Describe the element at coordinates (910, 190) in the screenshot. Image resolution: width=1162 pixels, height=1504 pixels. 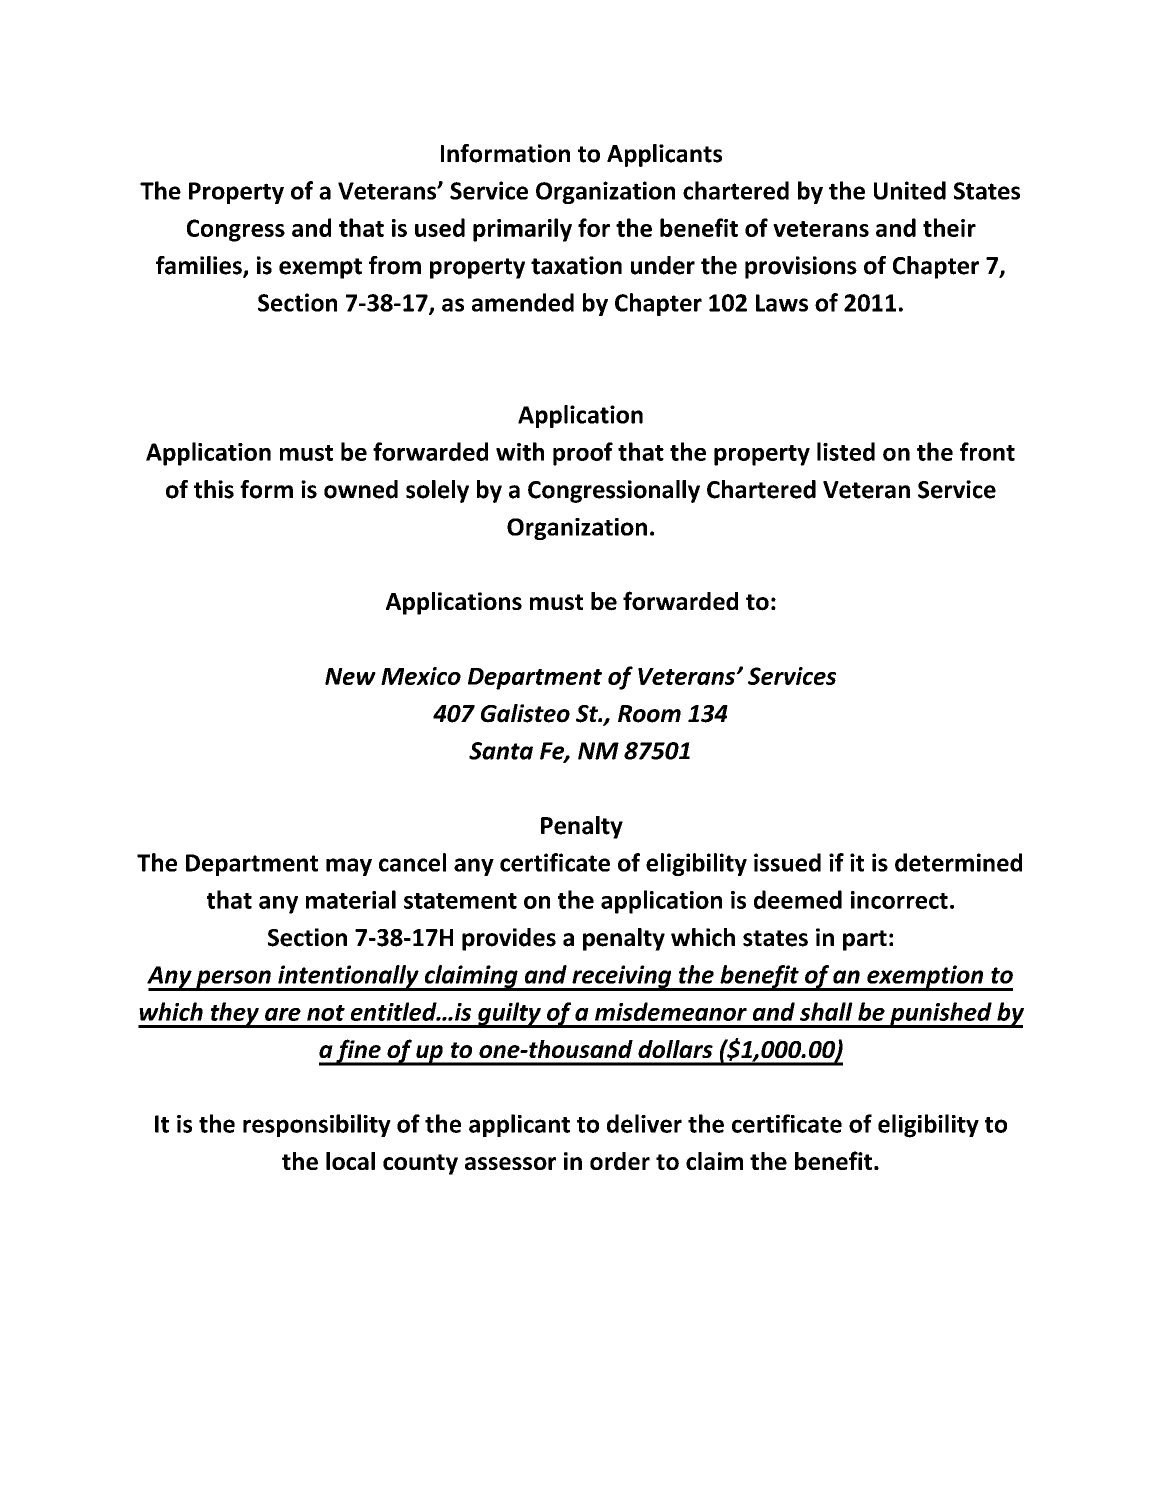
I see `United` at that location.
